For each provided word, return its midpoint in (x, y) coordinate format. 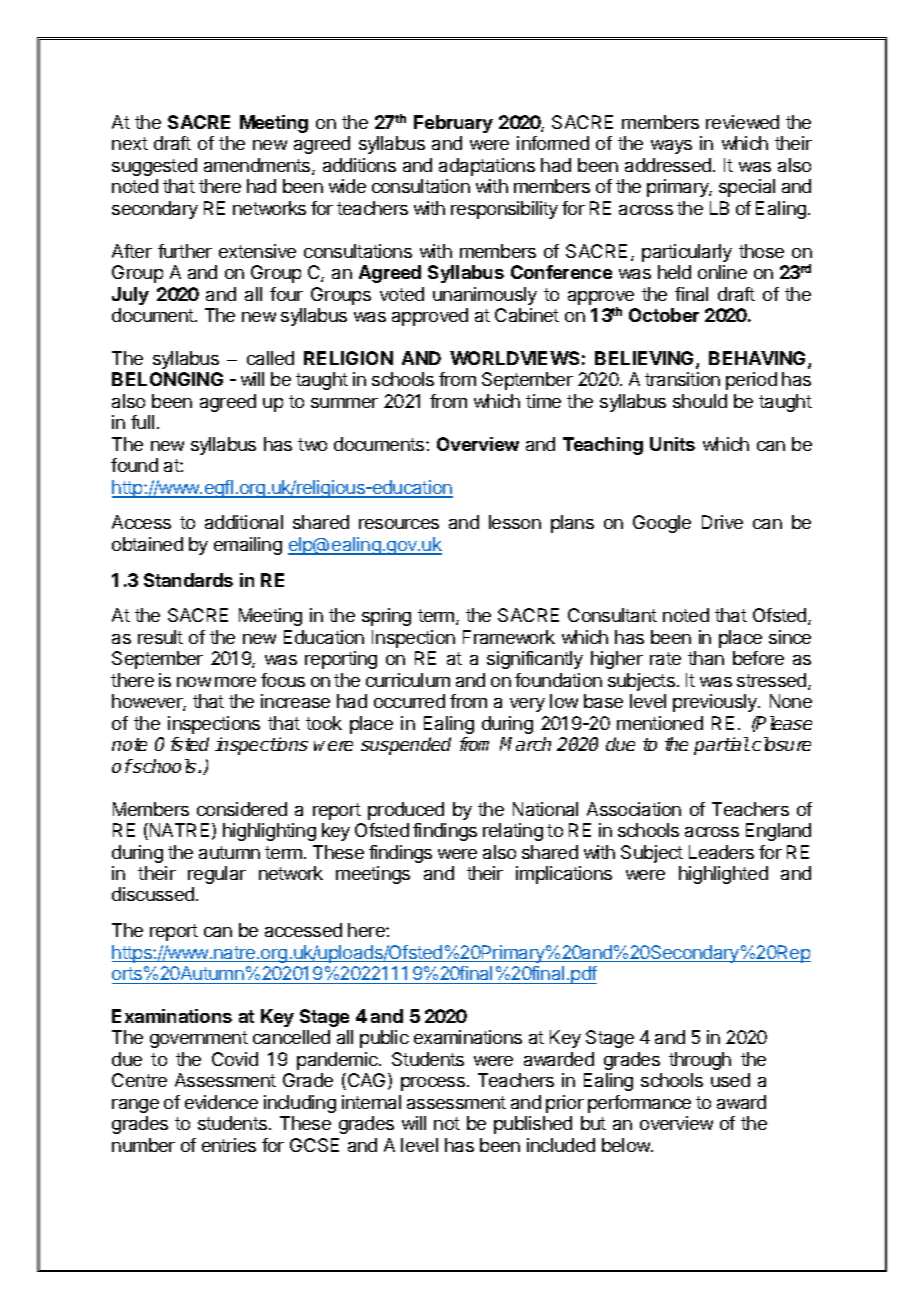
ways (671, 147)
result (160, 637)
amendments (258, 166)
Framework (509, 637)
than (706, 658)
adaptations (487, 167)
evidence (221, 1102)
